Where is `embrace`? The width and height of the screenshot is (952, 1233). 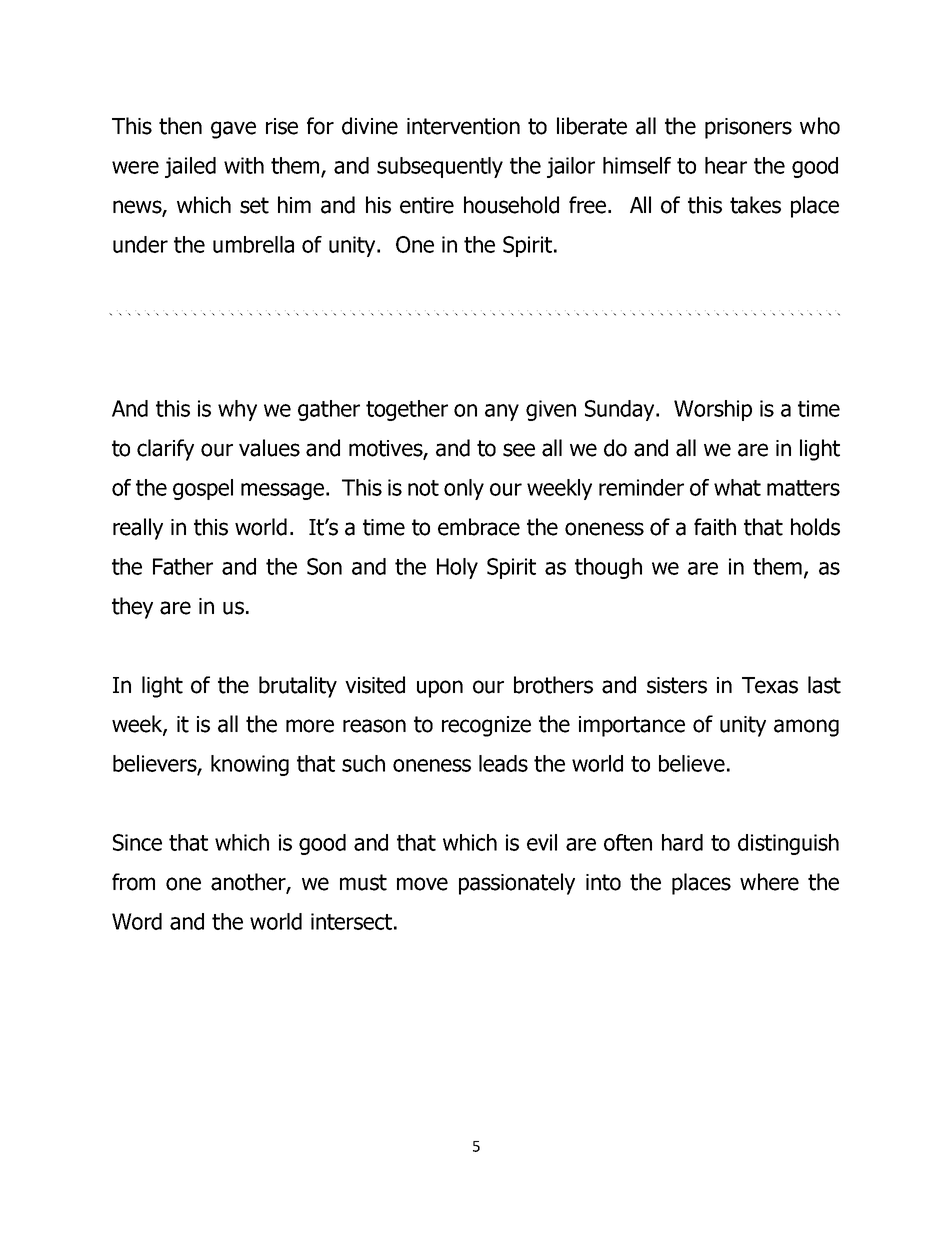
embrace is located at coordinates (479, 527).
